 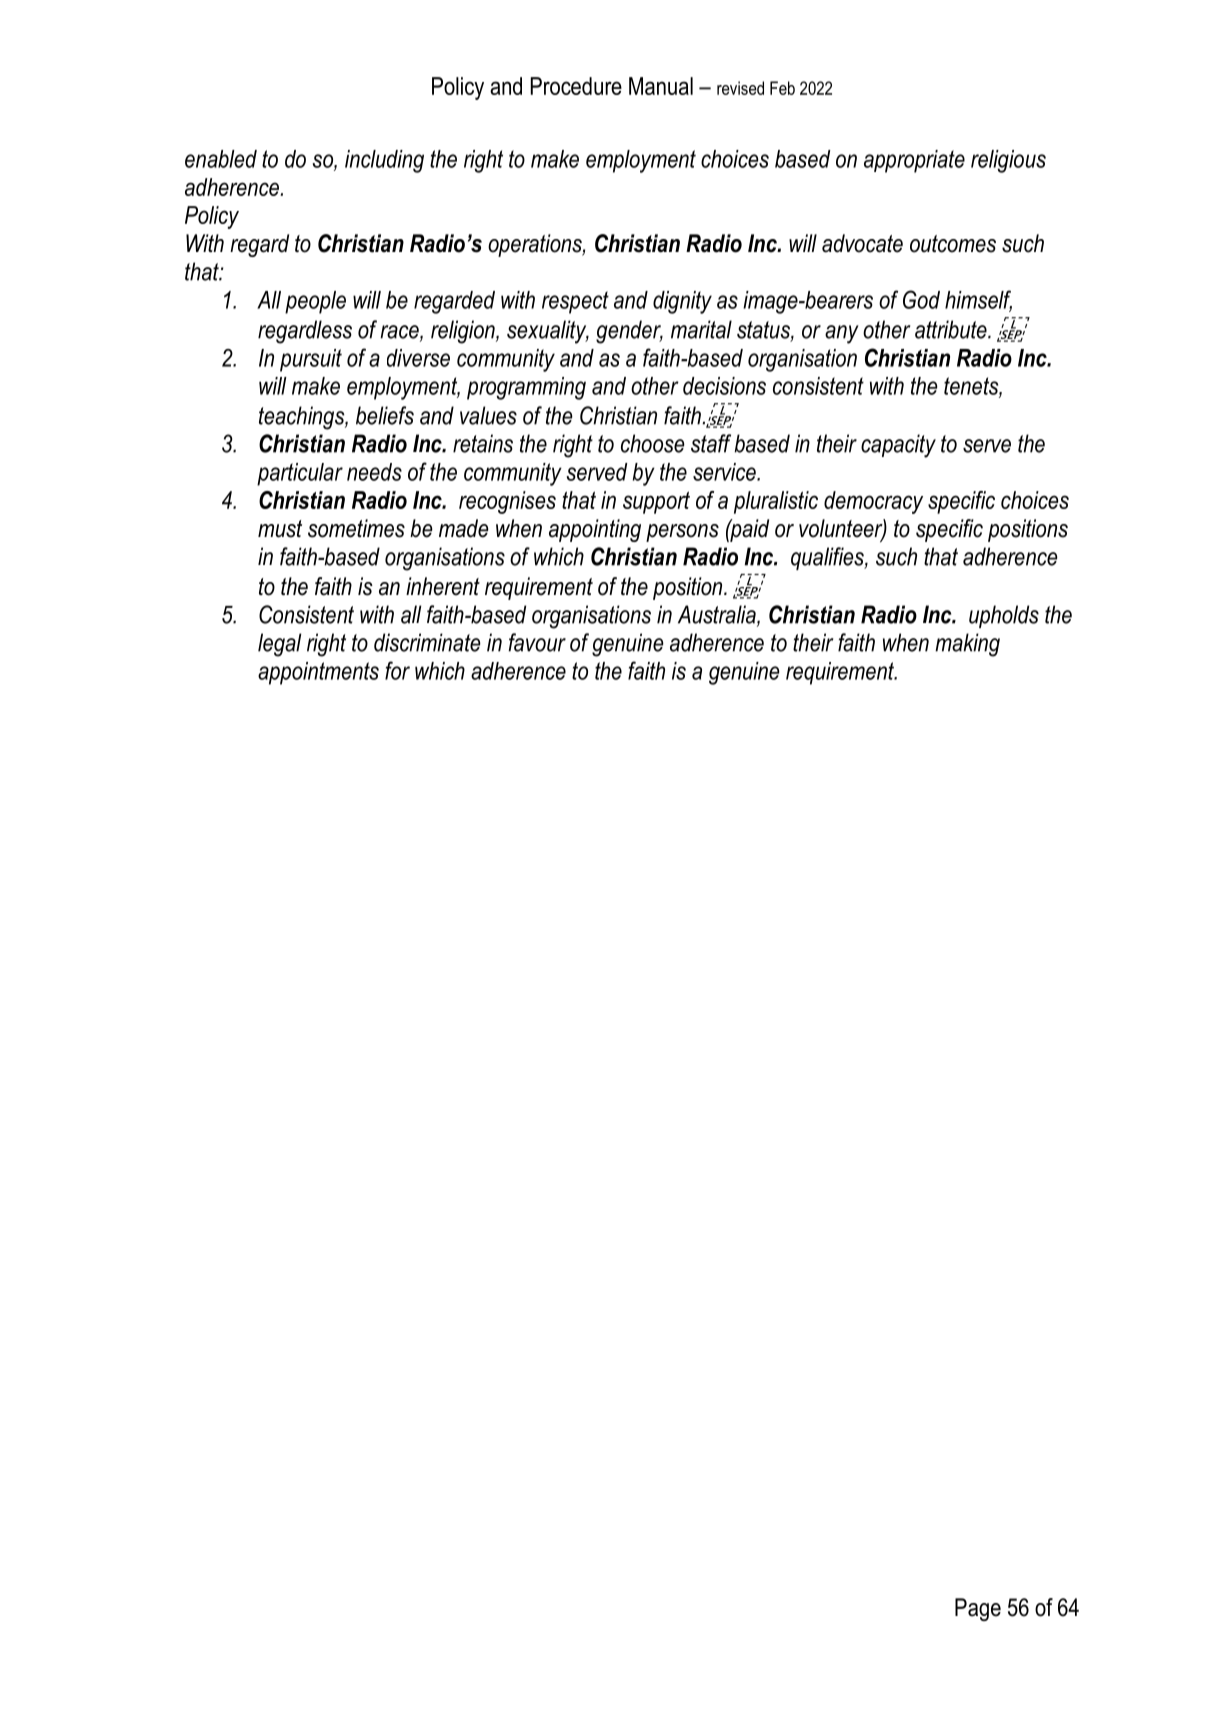 I want to click on favour, so click(x=537, y=642).
